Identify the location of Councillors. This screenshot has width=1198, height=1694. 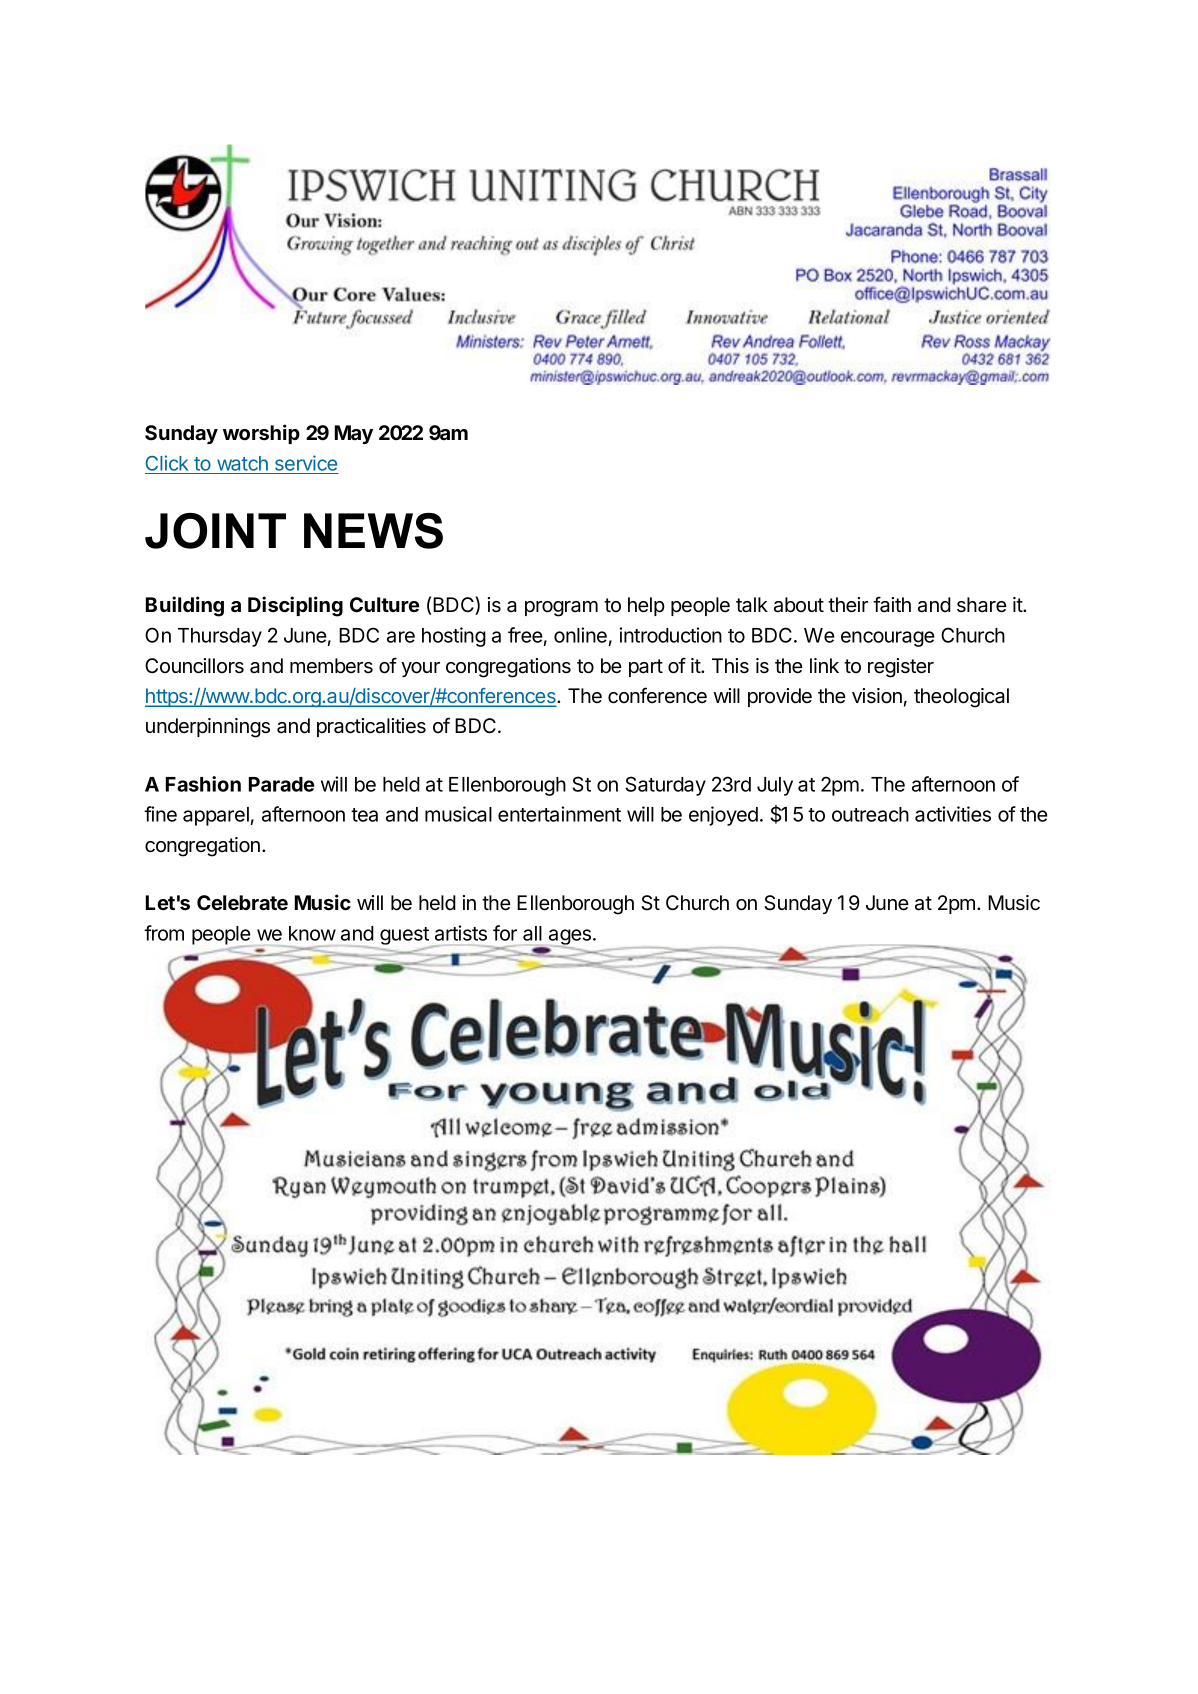
(194, 666).
